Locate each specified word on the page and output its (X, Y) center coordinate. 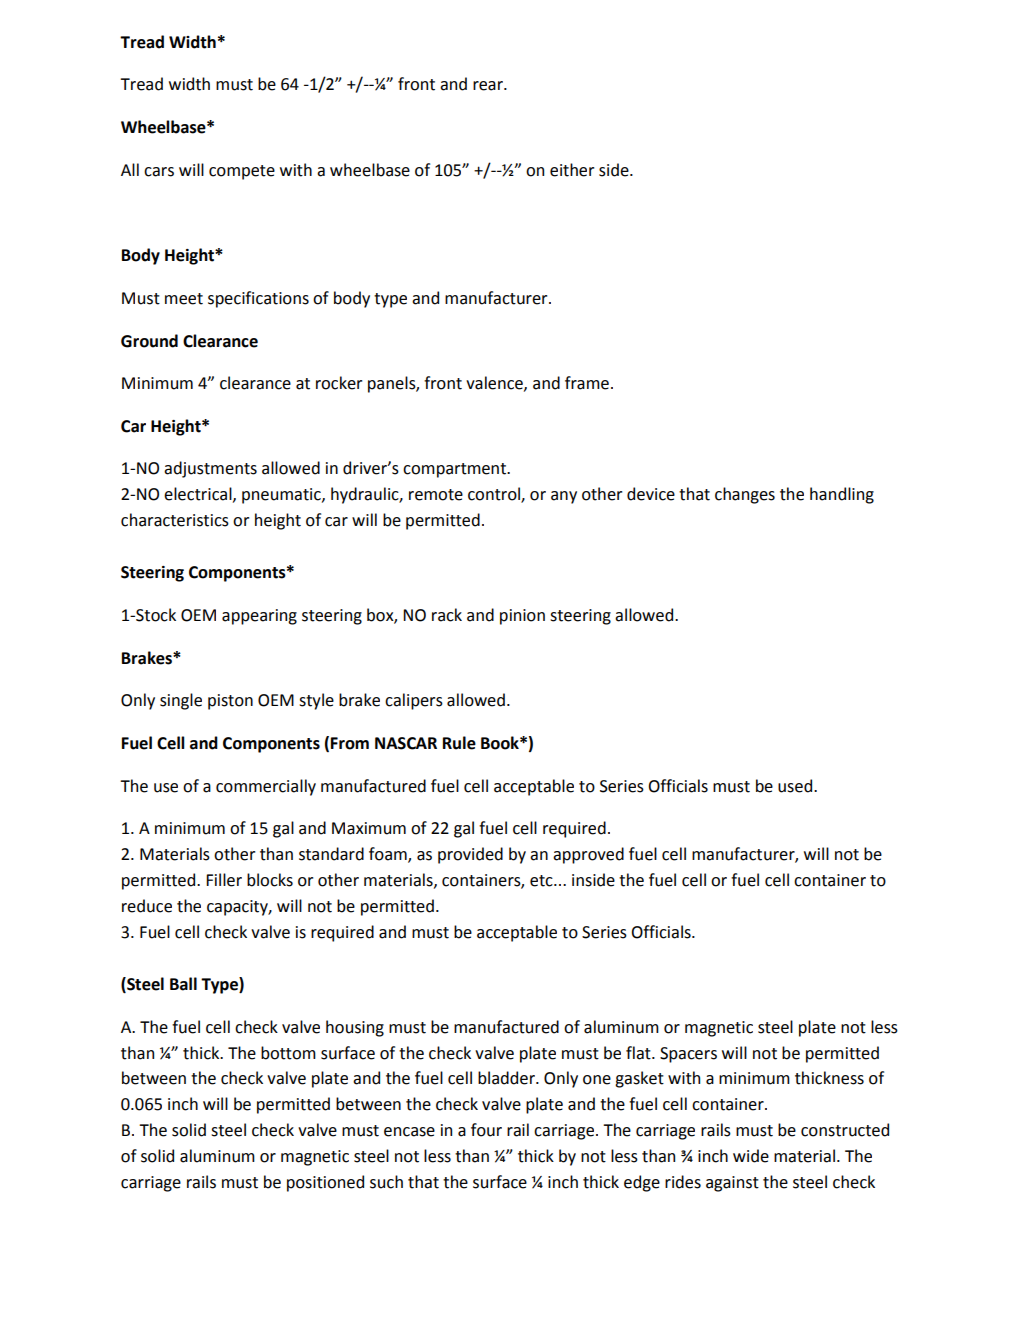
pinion (522, 617)
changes (745, 495)
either (572, 170)
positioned (325, 1183)
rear (489, 86)
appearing (259, 617)
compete (242, 172)
